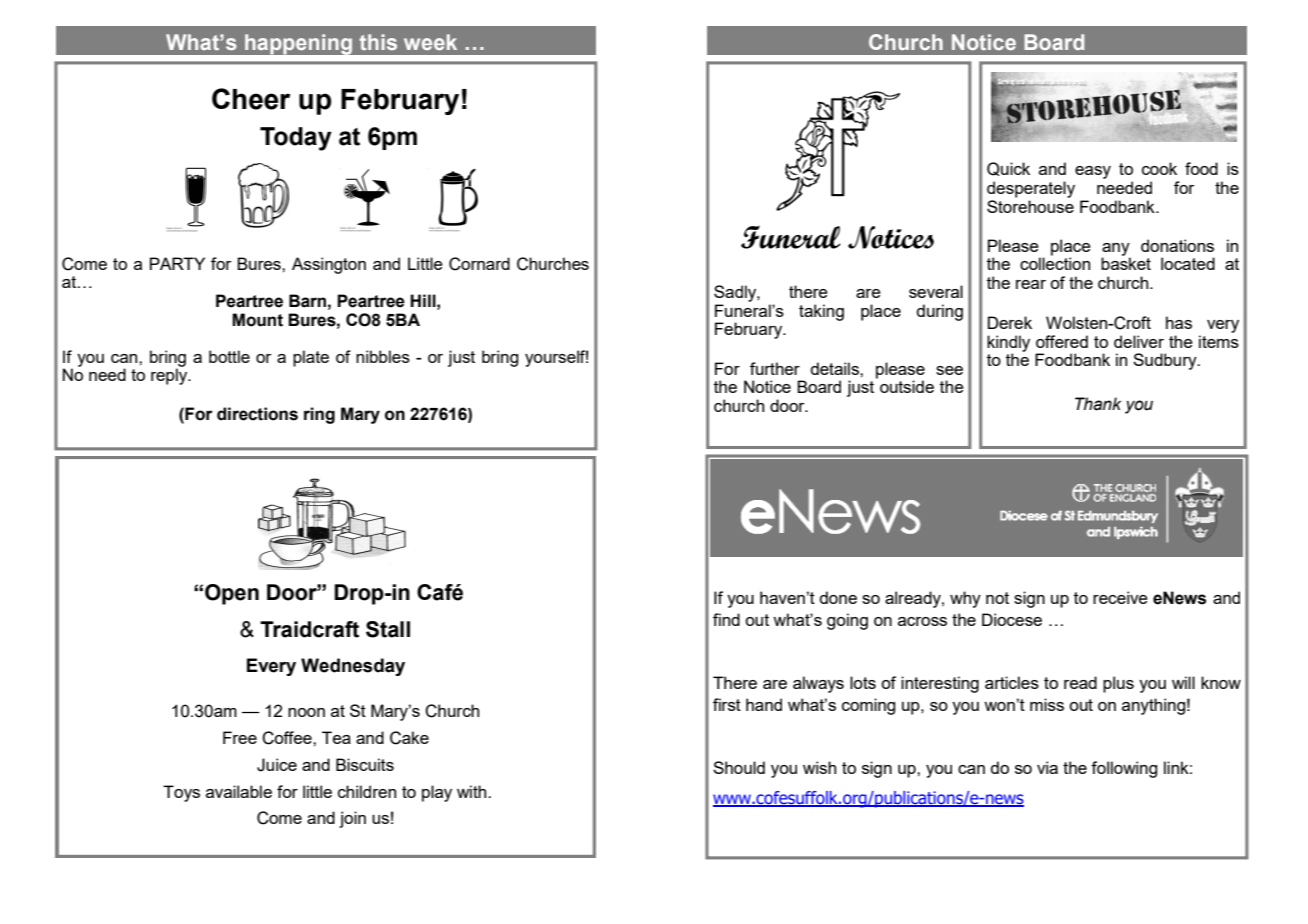 The width and height of the screenshot is (1308, 924). Describe the element at coordinates (251, 99) in the screenshot. I see `Cheer` at that location.
